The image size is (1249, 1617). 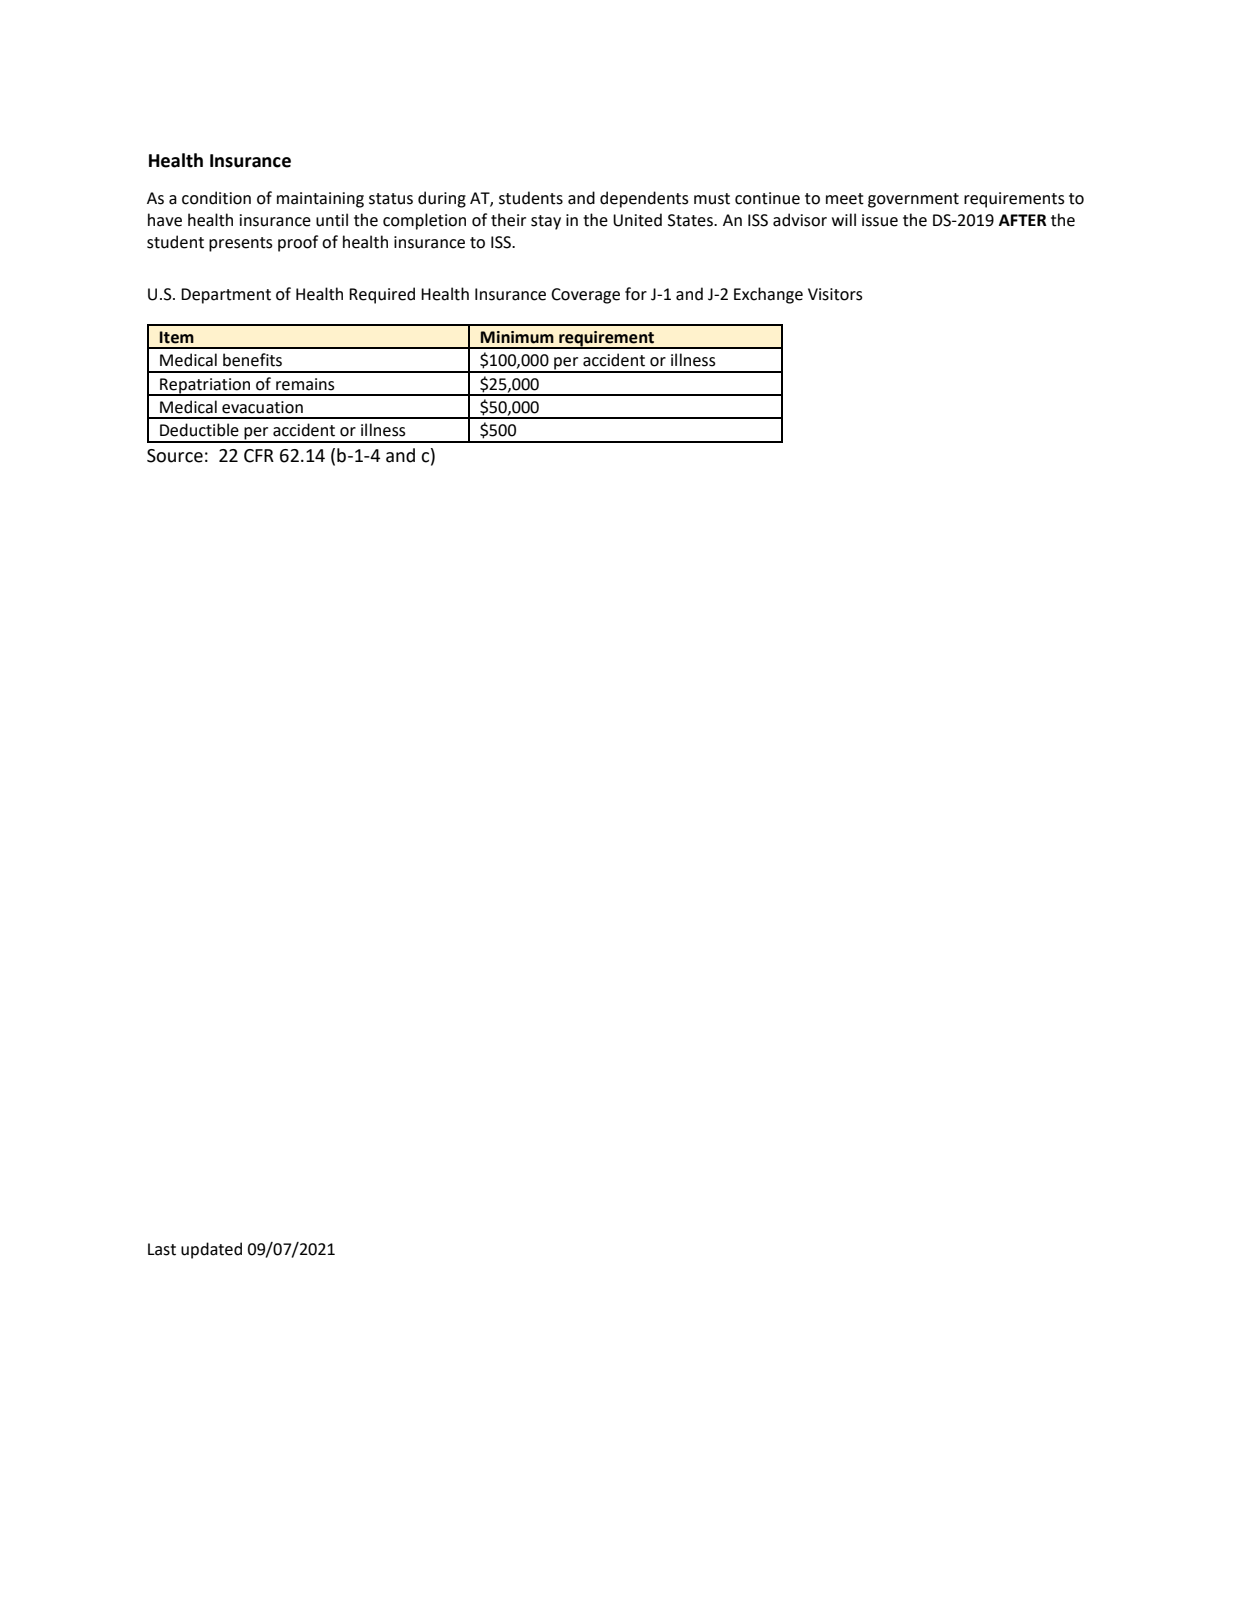 What do you see at coordinates (241, 244) in the screenshot?
I see `presents` at bounding box center [241, 244].
